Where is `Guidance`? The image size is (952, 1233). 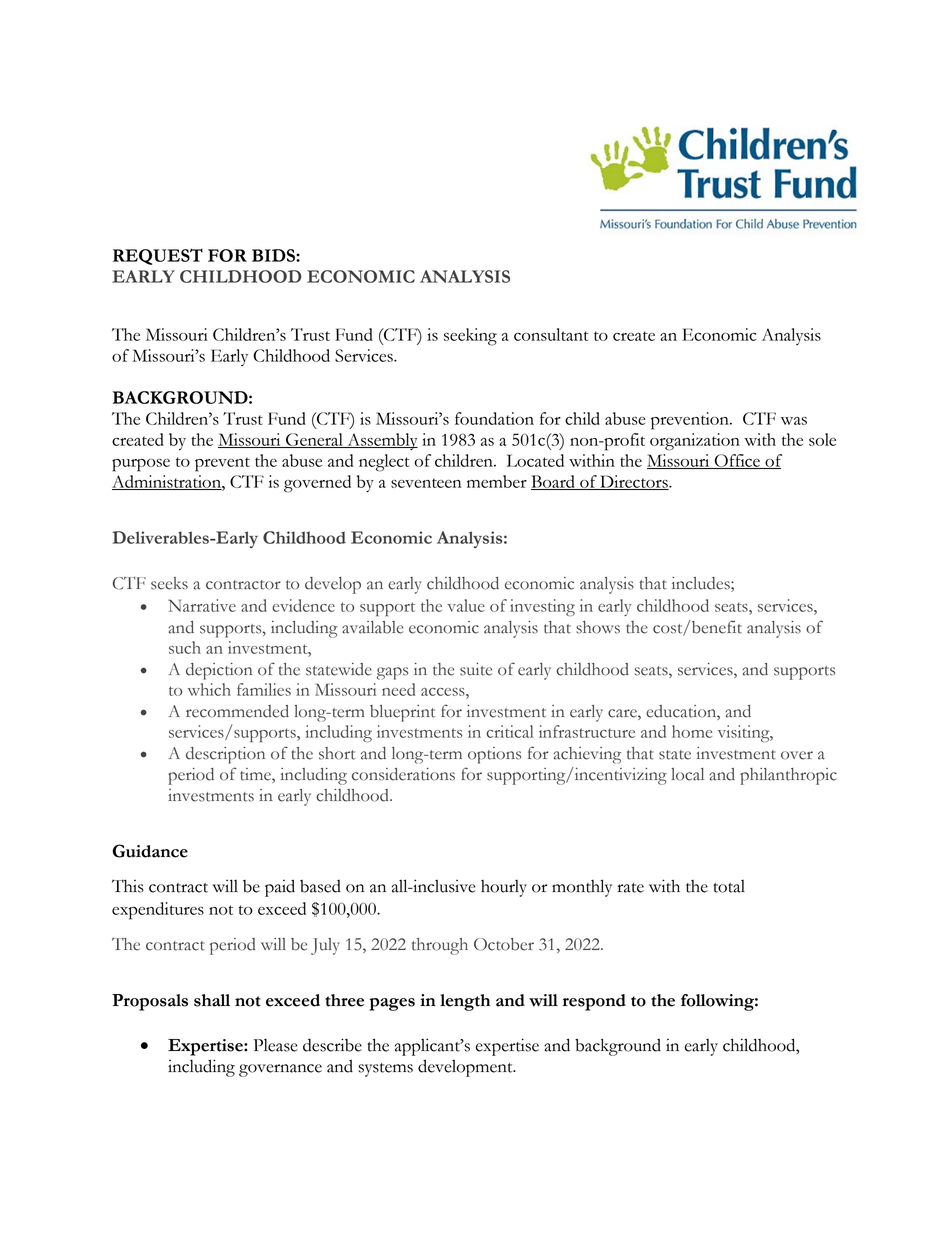 Guidance is located at coordinates (150, 851).
